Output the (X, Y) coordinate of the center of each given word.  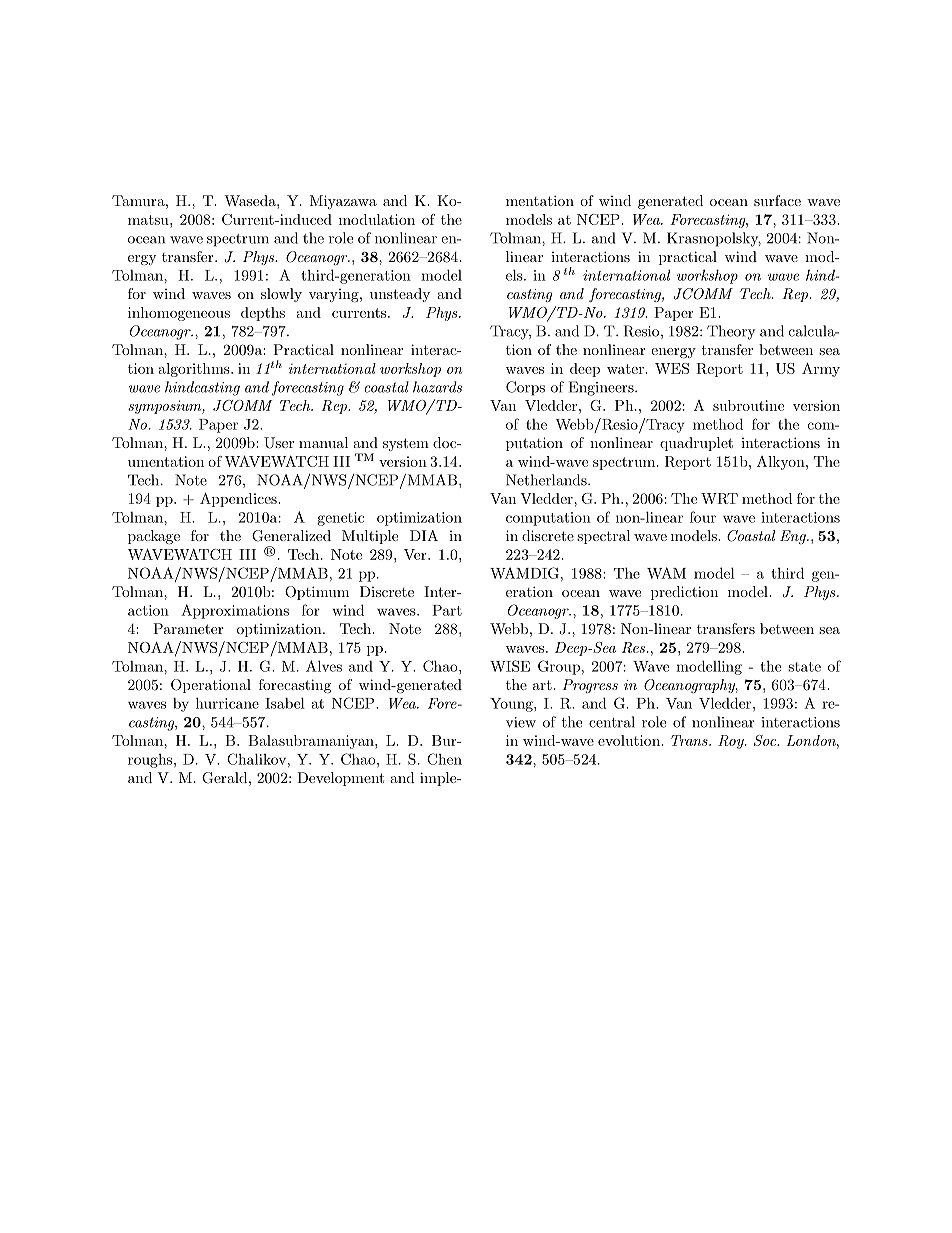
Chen (444, 759)
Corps (525, 388)
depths (263, 314)
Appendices (239, 500)
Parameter (188, 628)
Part (447, 610)
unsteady (400, 295)
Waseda (251, 200)
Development (340, 779)
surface (777, 200)
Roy (732, 742)
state (804, 667)
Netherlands (547, 480)
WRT (719, 498)
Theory (731, 332)
